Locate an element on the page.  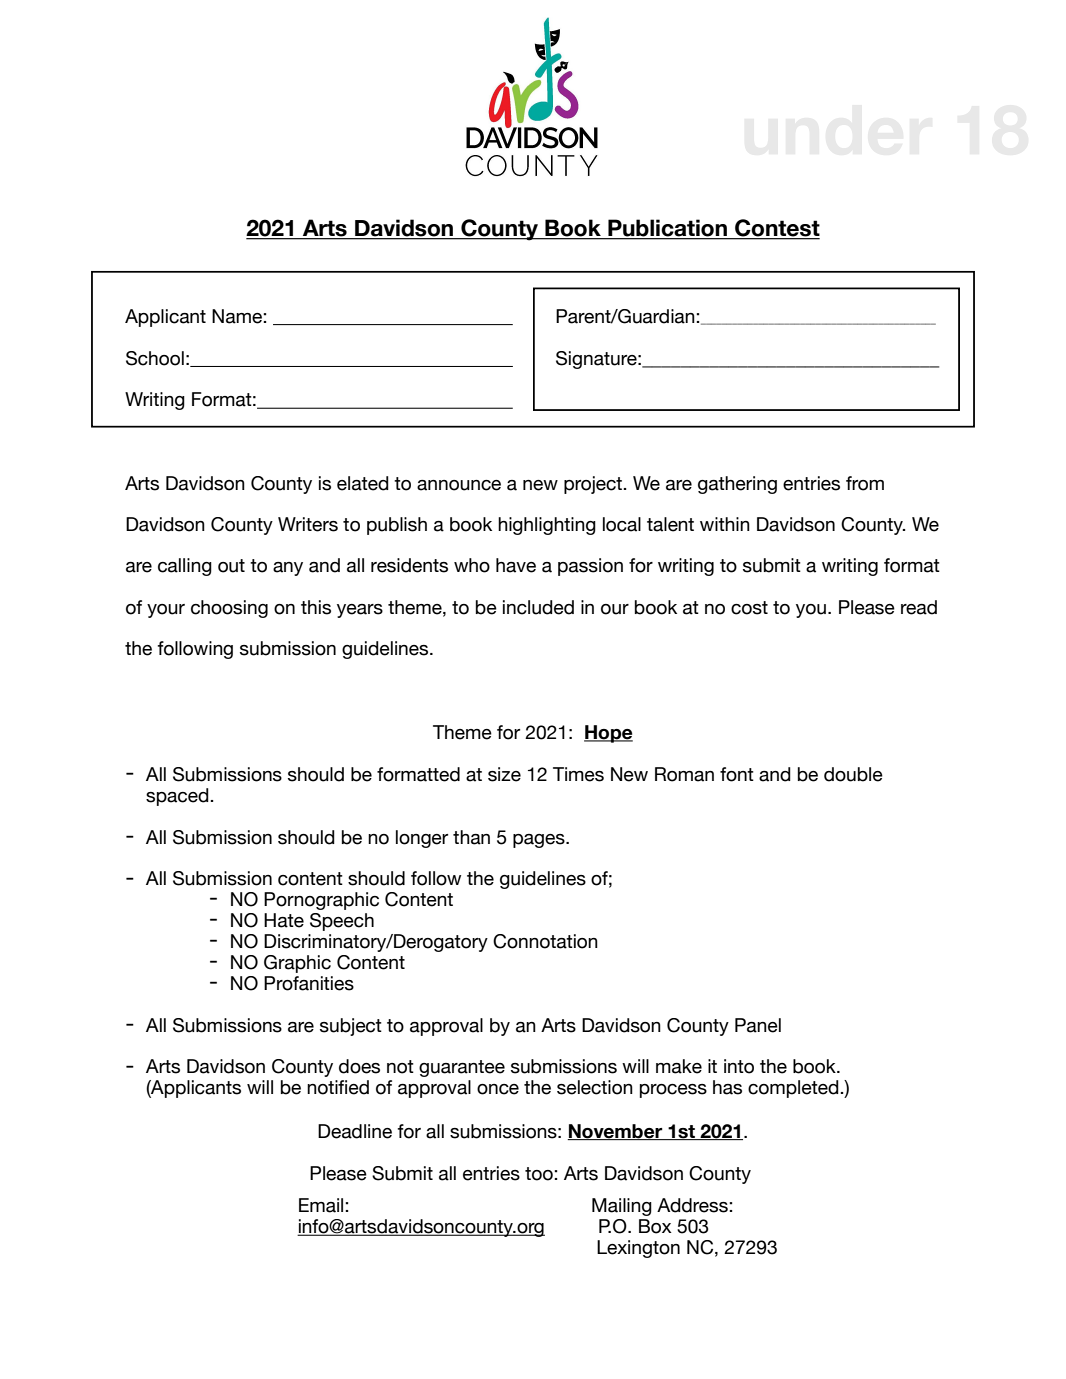
Connotation is located at coordinates (545, 941).
